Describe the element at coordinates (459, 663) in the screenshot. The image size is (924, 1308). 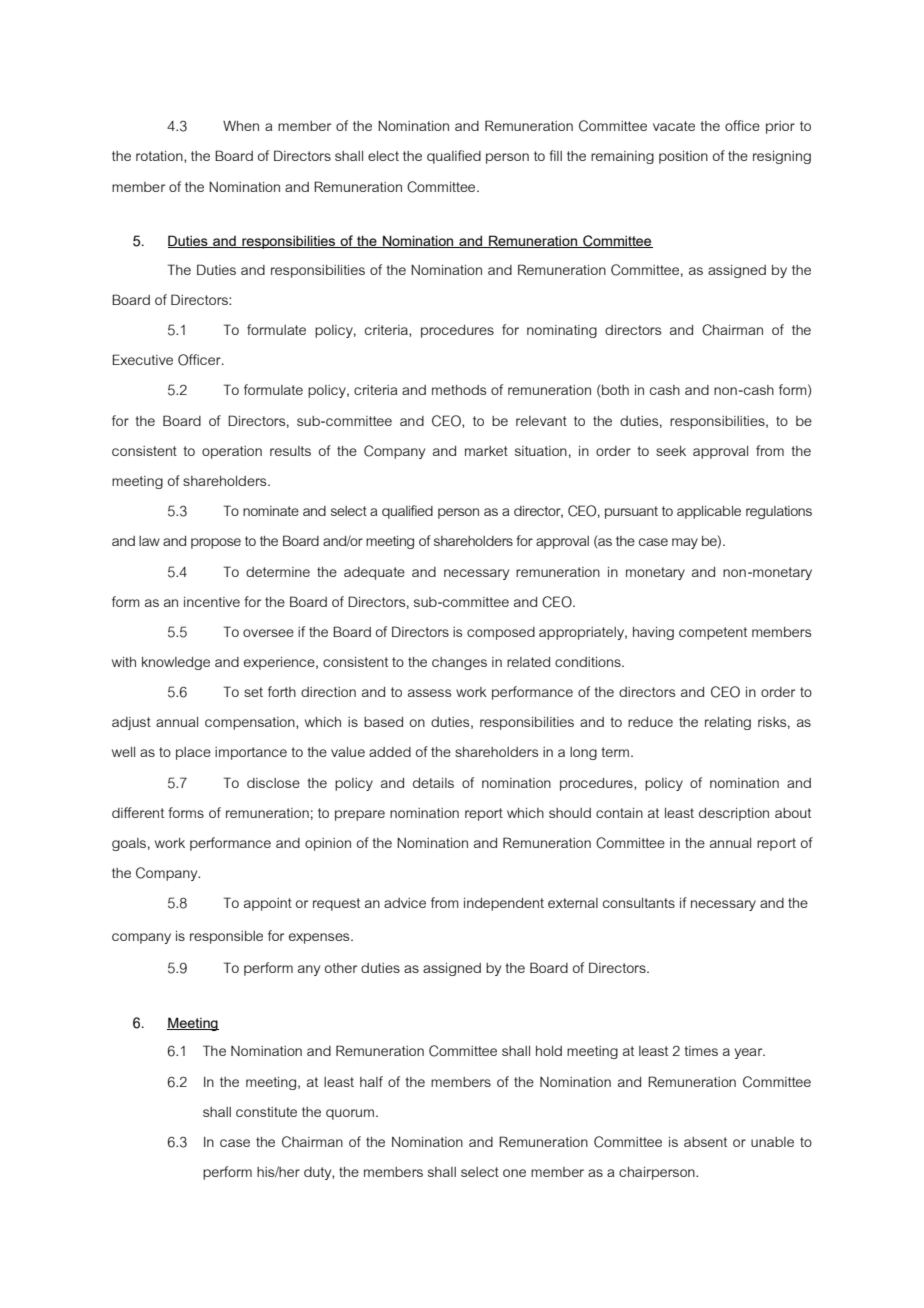
I see `changes` at that location.
